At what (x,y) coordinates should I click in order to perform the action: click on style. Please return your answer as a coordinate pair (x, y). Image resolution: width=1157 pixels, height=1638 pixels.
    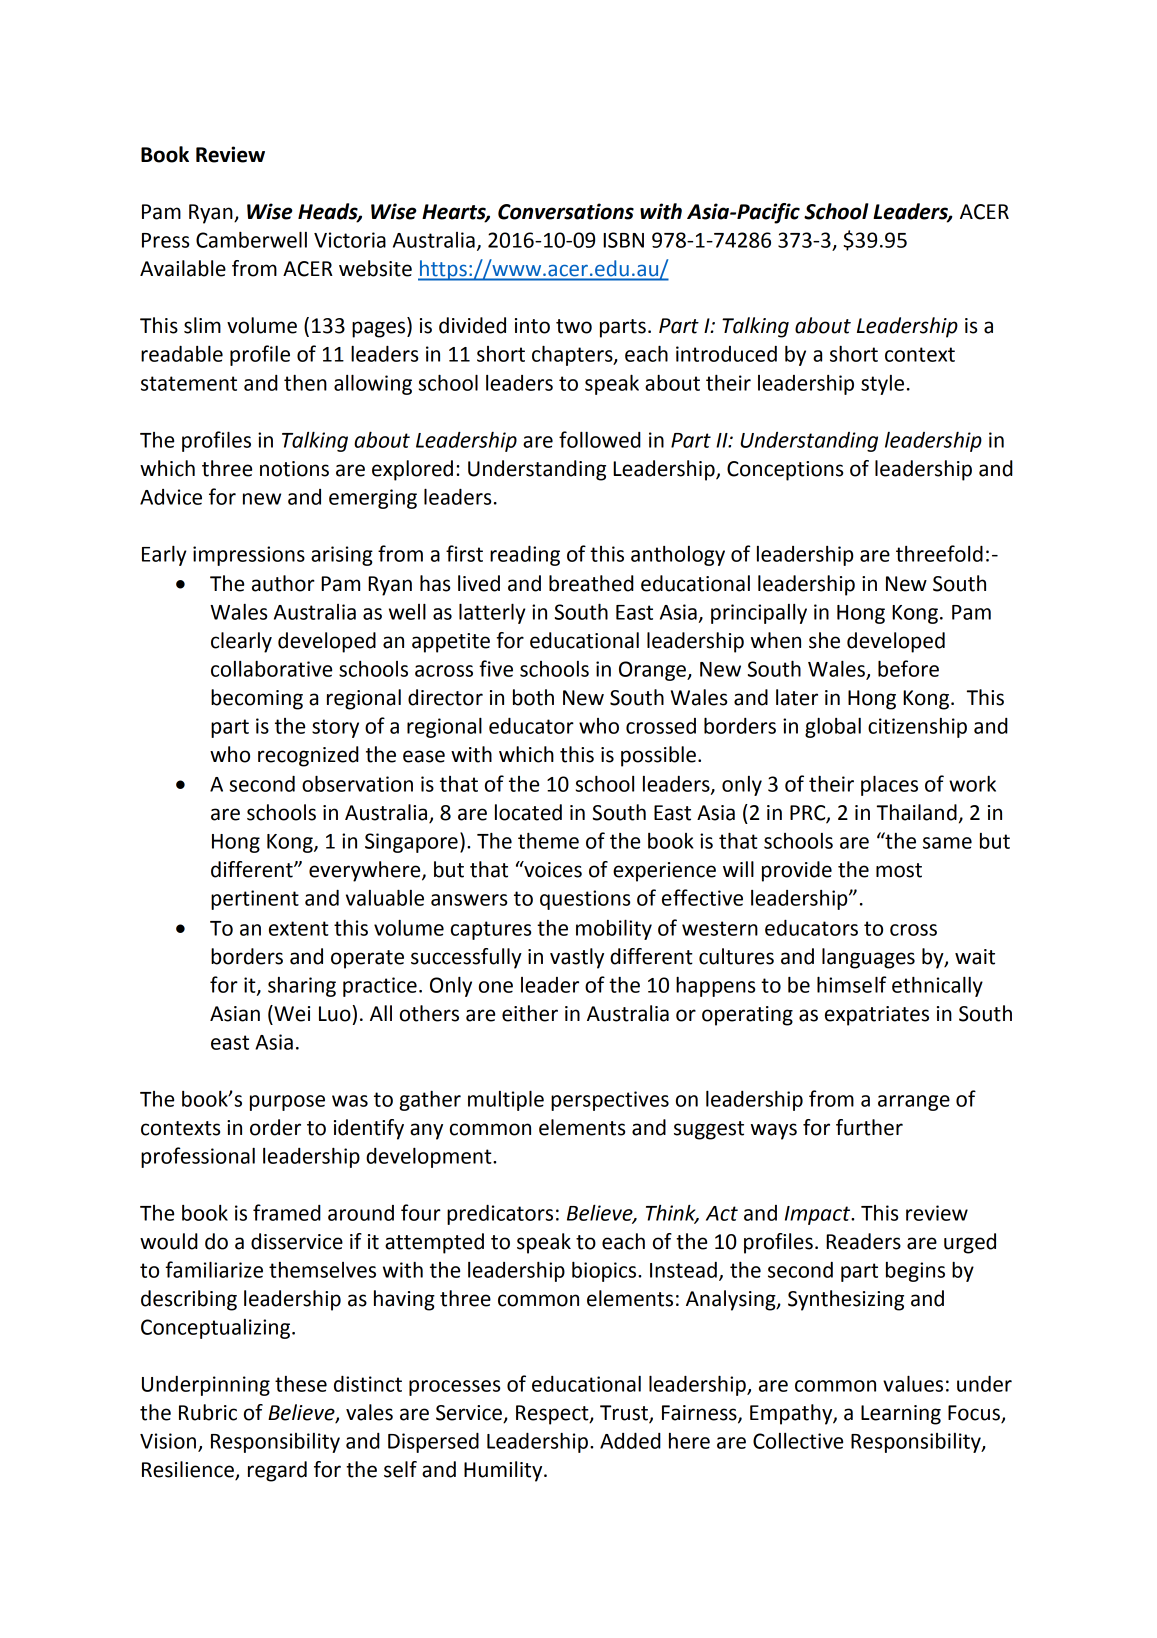
    Looking at the image, I should click on (882, 385).
